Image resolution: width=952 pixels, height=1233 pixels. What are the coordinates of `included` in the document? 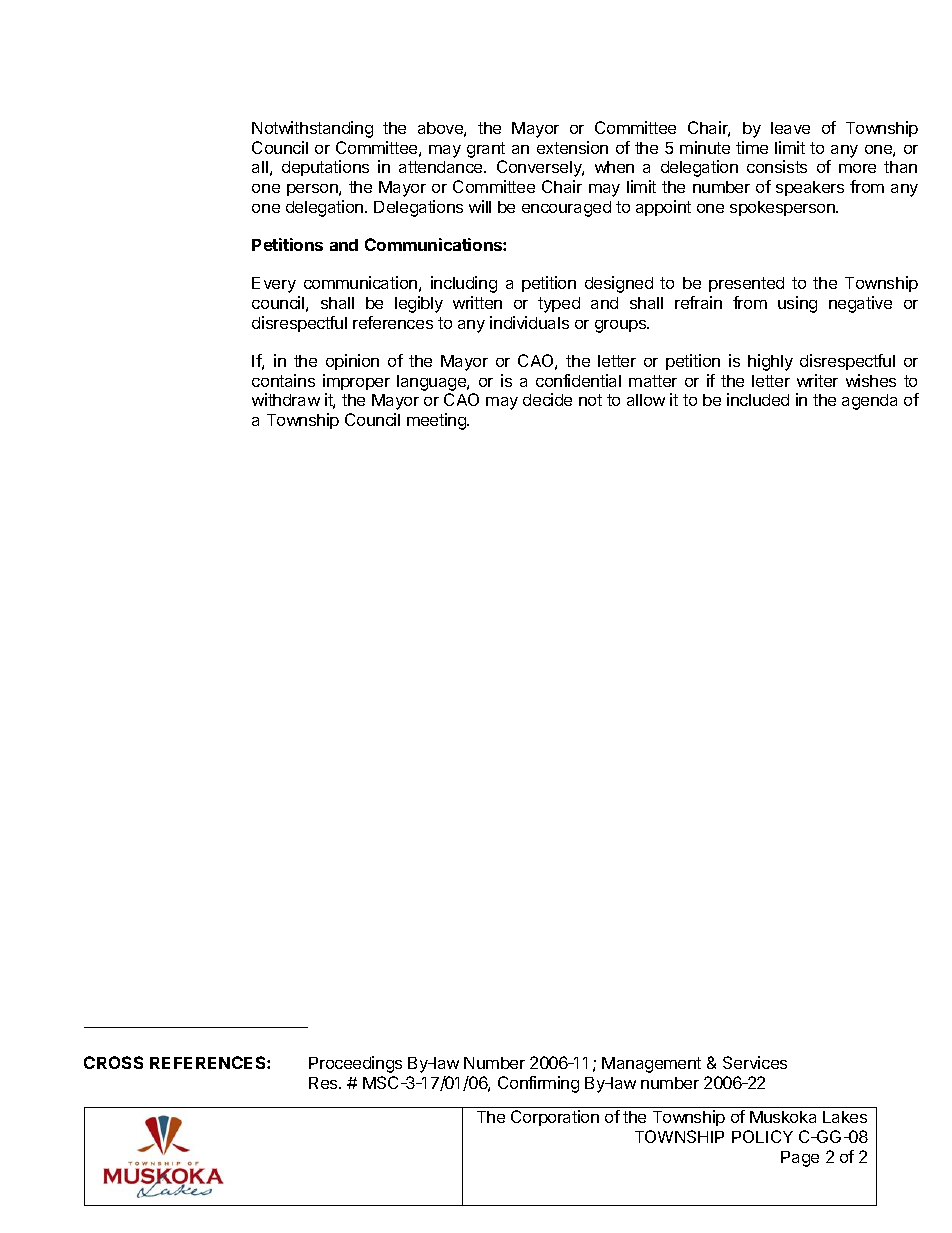 It's located at (758, 399).
